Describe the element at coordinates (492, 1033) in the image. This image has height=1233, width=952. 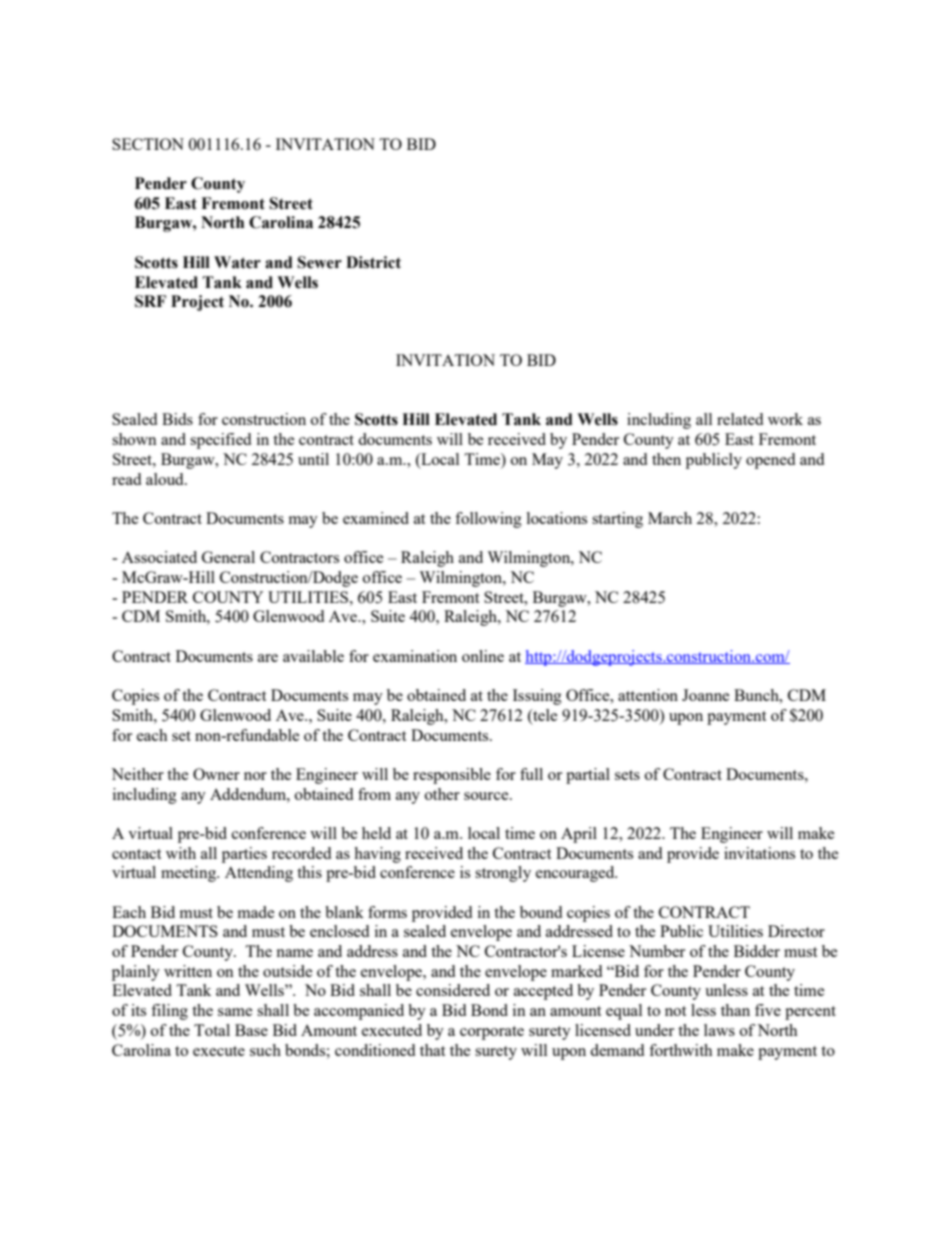
I see `corporate` at that location.
